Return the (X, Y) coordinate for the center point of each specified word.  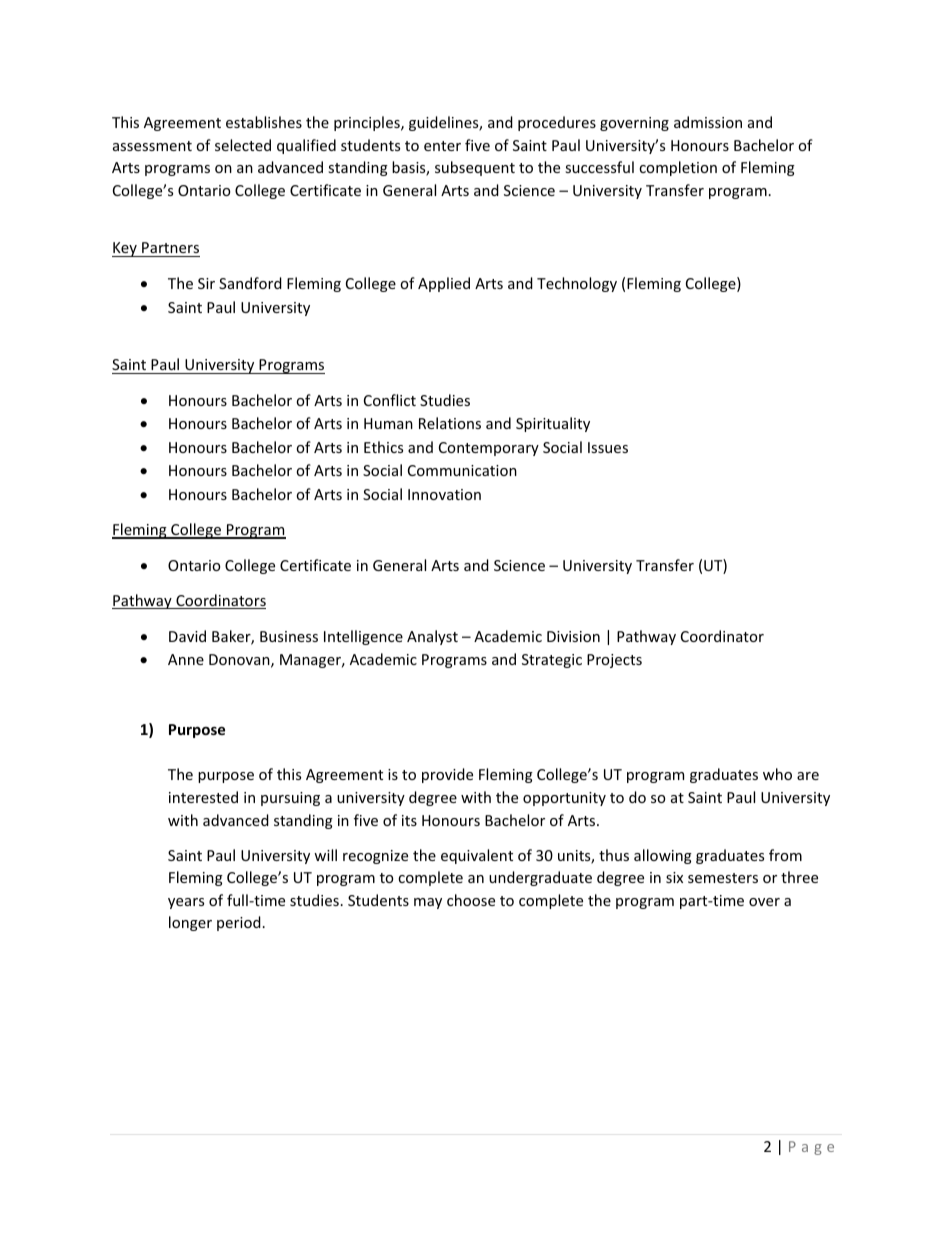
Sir (206, 283)
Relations (450, 423)
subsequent (475, 168)
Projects (614, 661)
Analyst (432, 637)
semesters (723, 878)
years (186, 903)
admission (708, 122)
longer (190, 923)
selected (243, 145)
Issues (608, 447)
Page (811, 1148)
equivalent (477, 856)
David (187, 636)
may (428, 903)
